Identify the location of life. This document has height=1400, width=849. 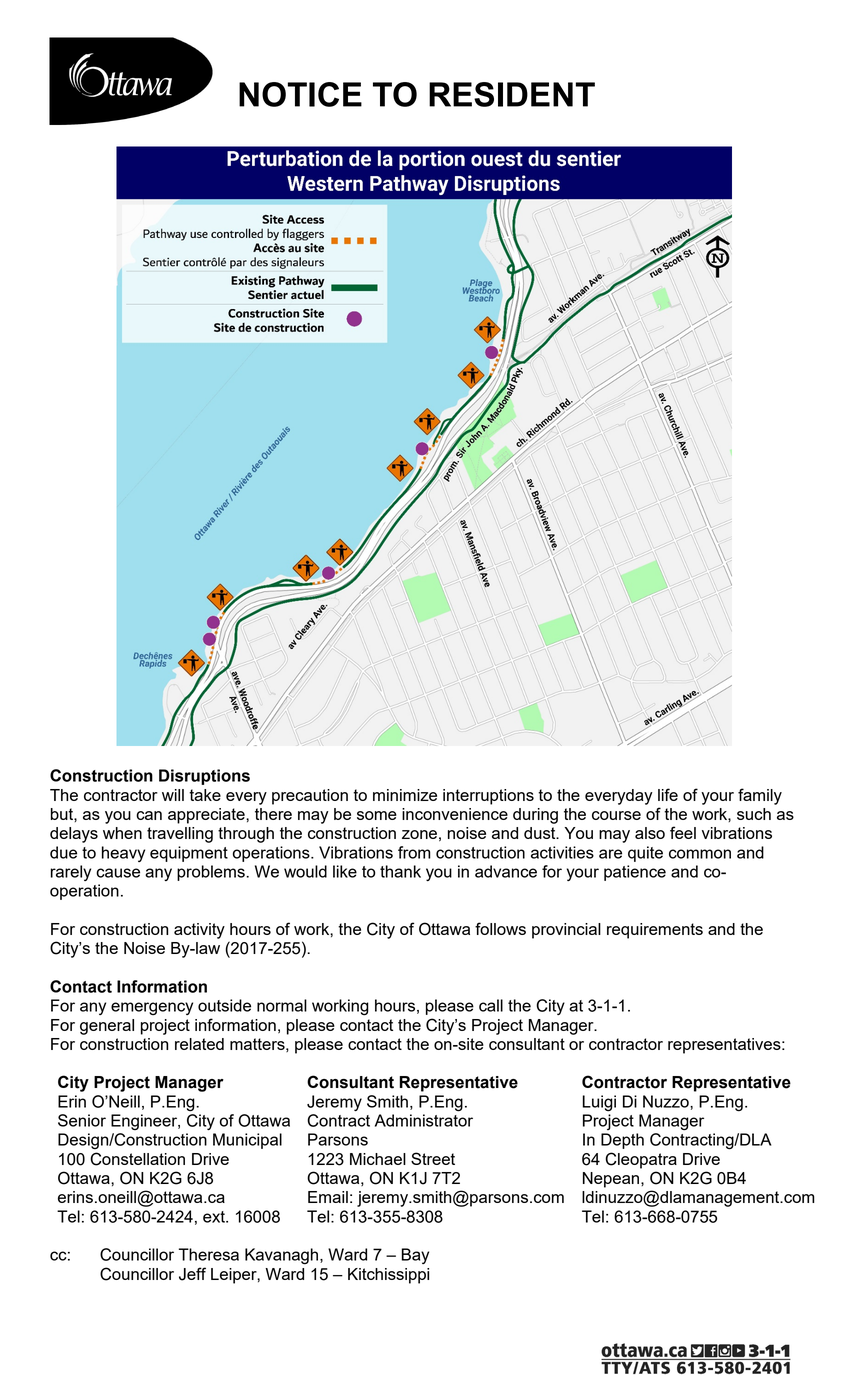
(668, 794).
